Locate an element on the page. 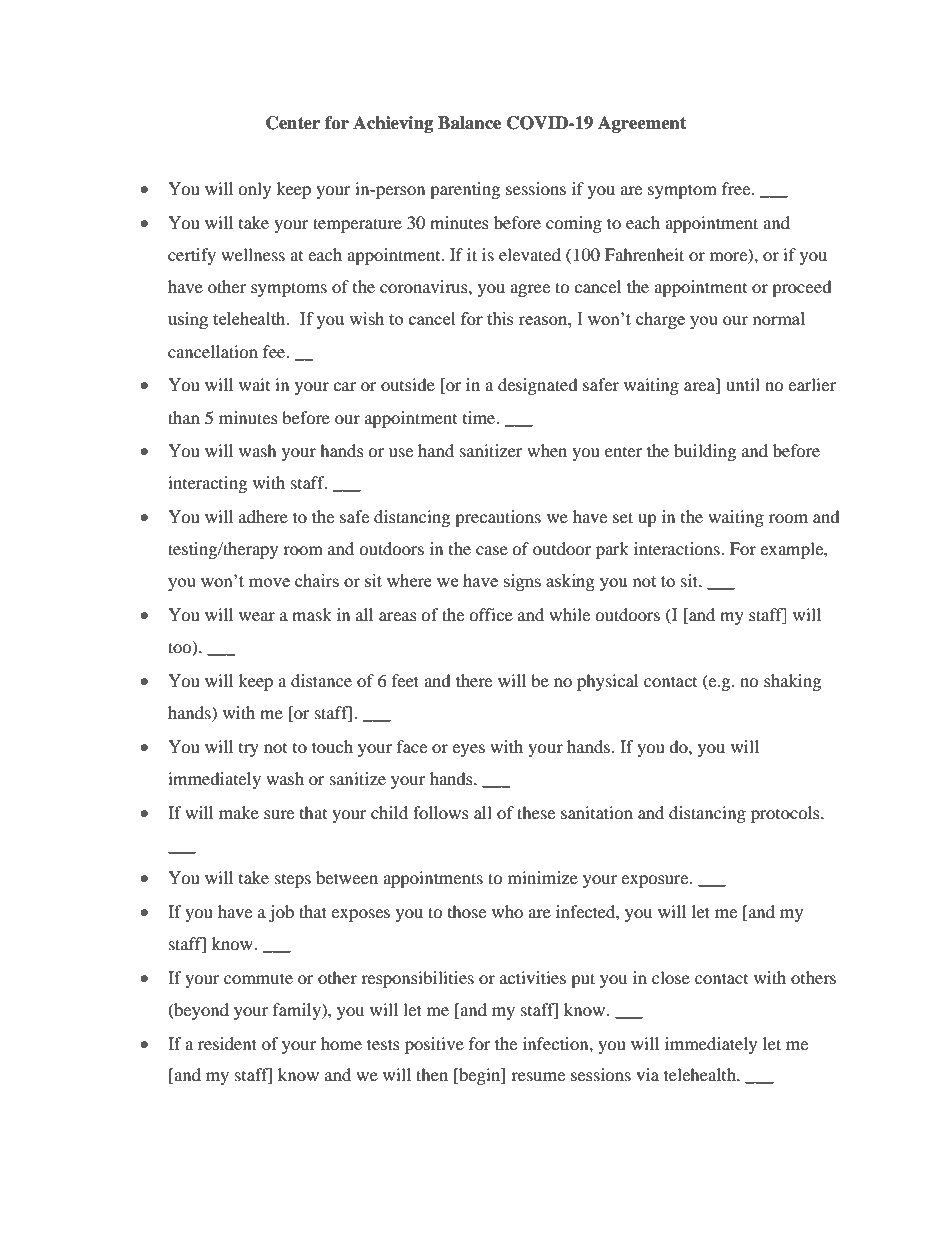 The height and width of the page is (1233, 952). this is located at coordinates (500, 318).
